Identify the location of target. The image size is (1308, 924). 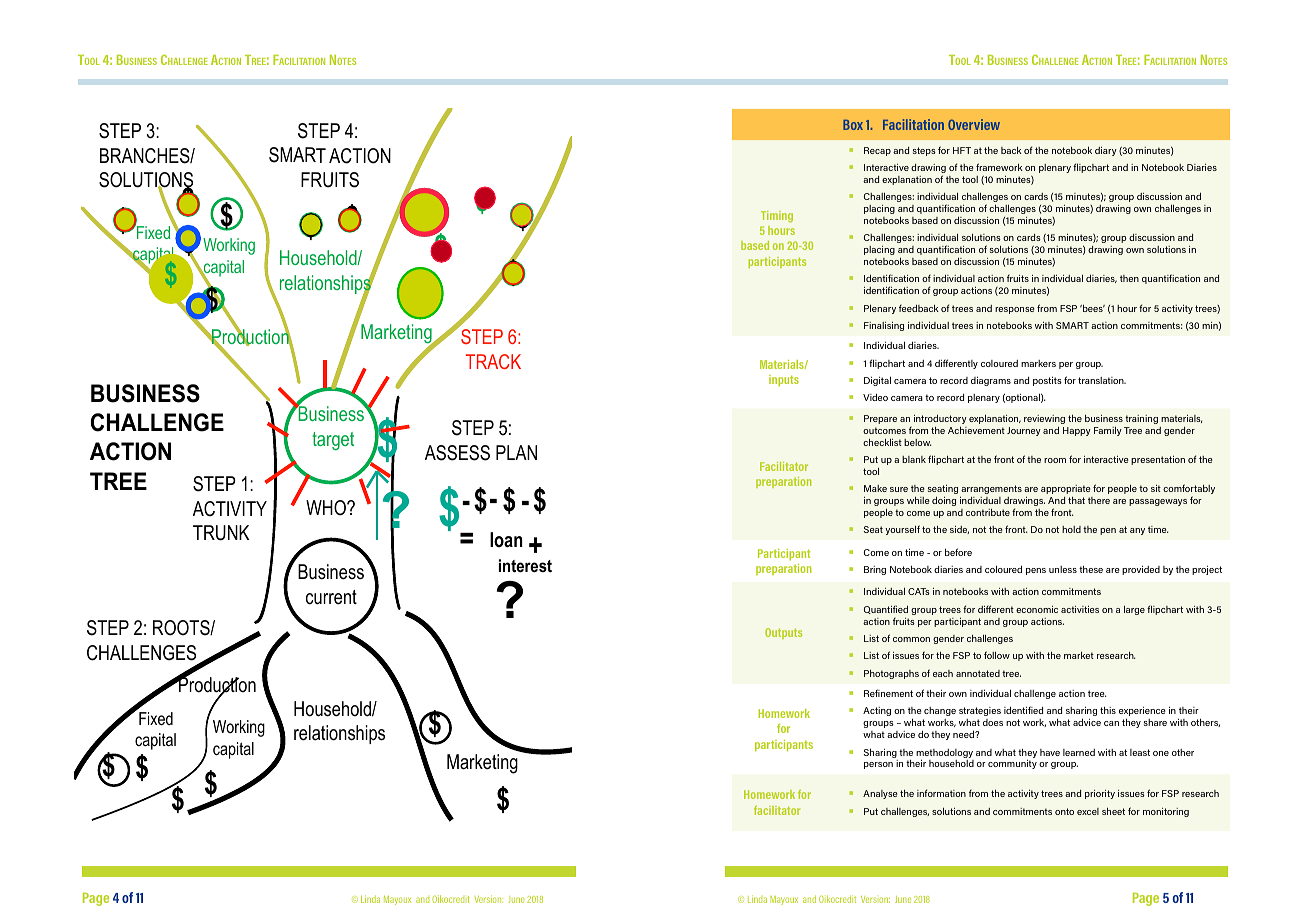
(333, 441).
